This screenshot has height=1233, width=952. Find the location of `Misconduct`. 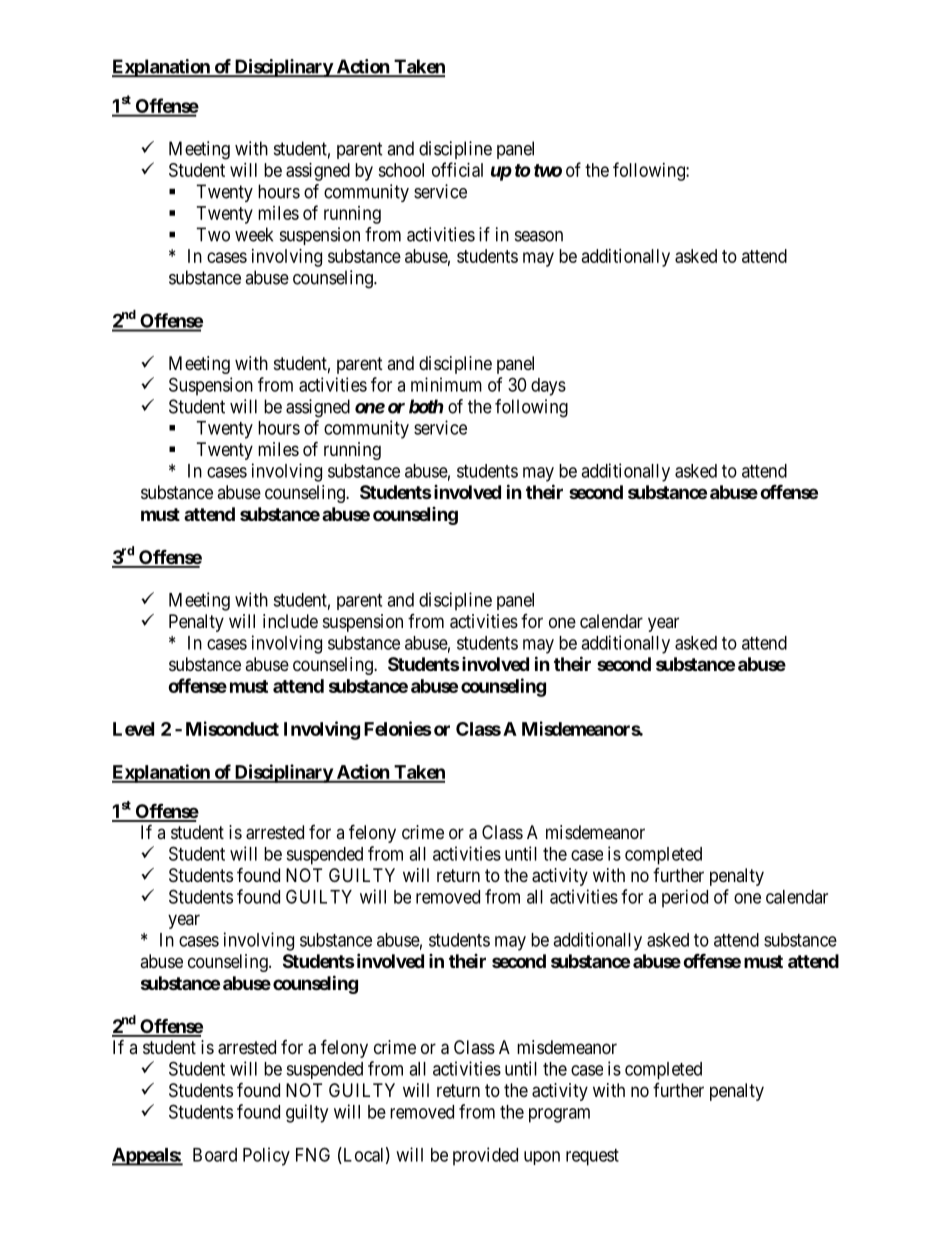

Misconduct is located at coordinates (232, 728).
